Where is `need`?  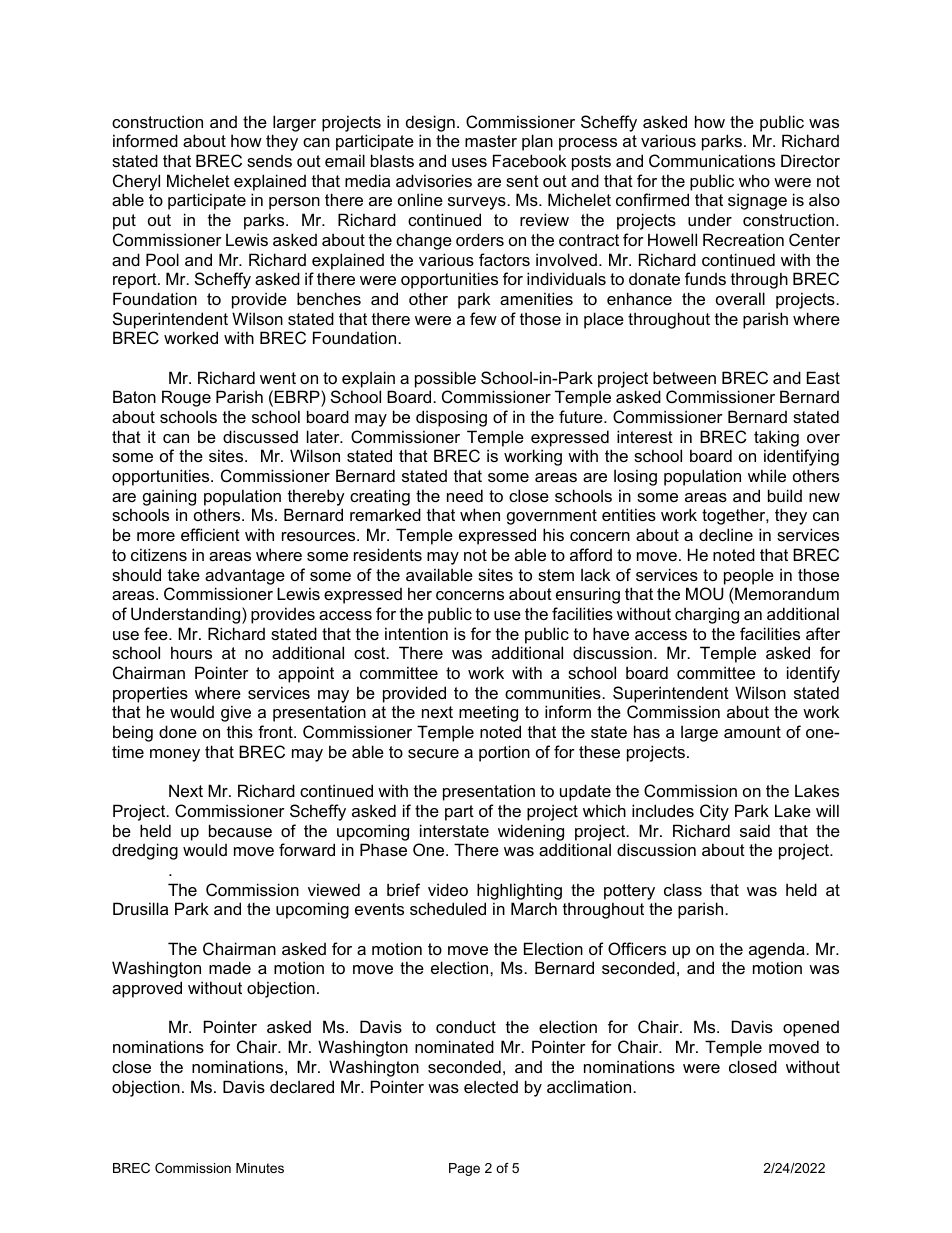 need is located at coordinates (465, 495).
